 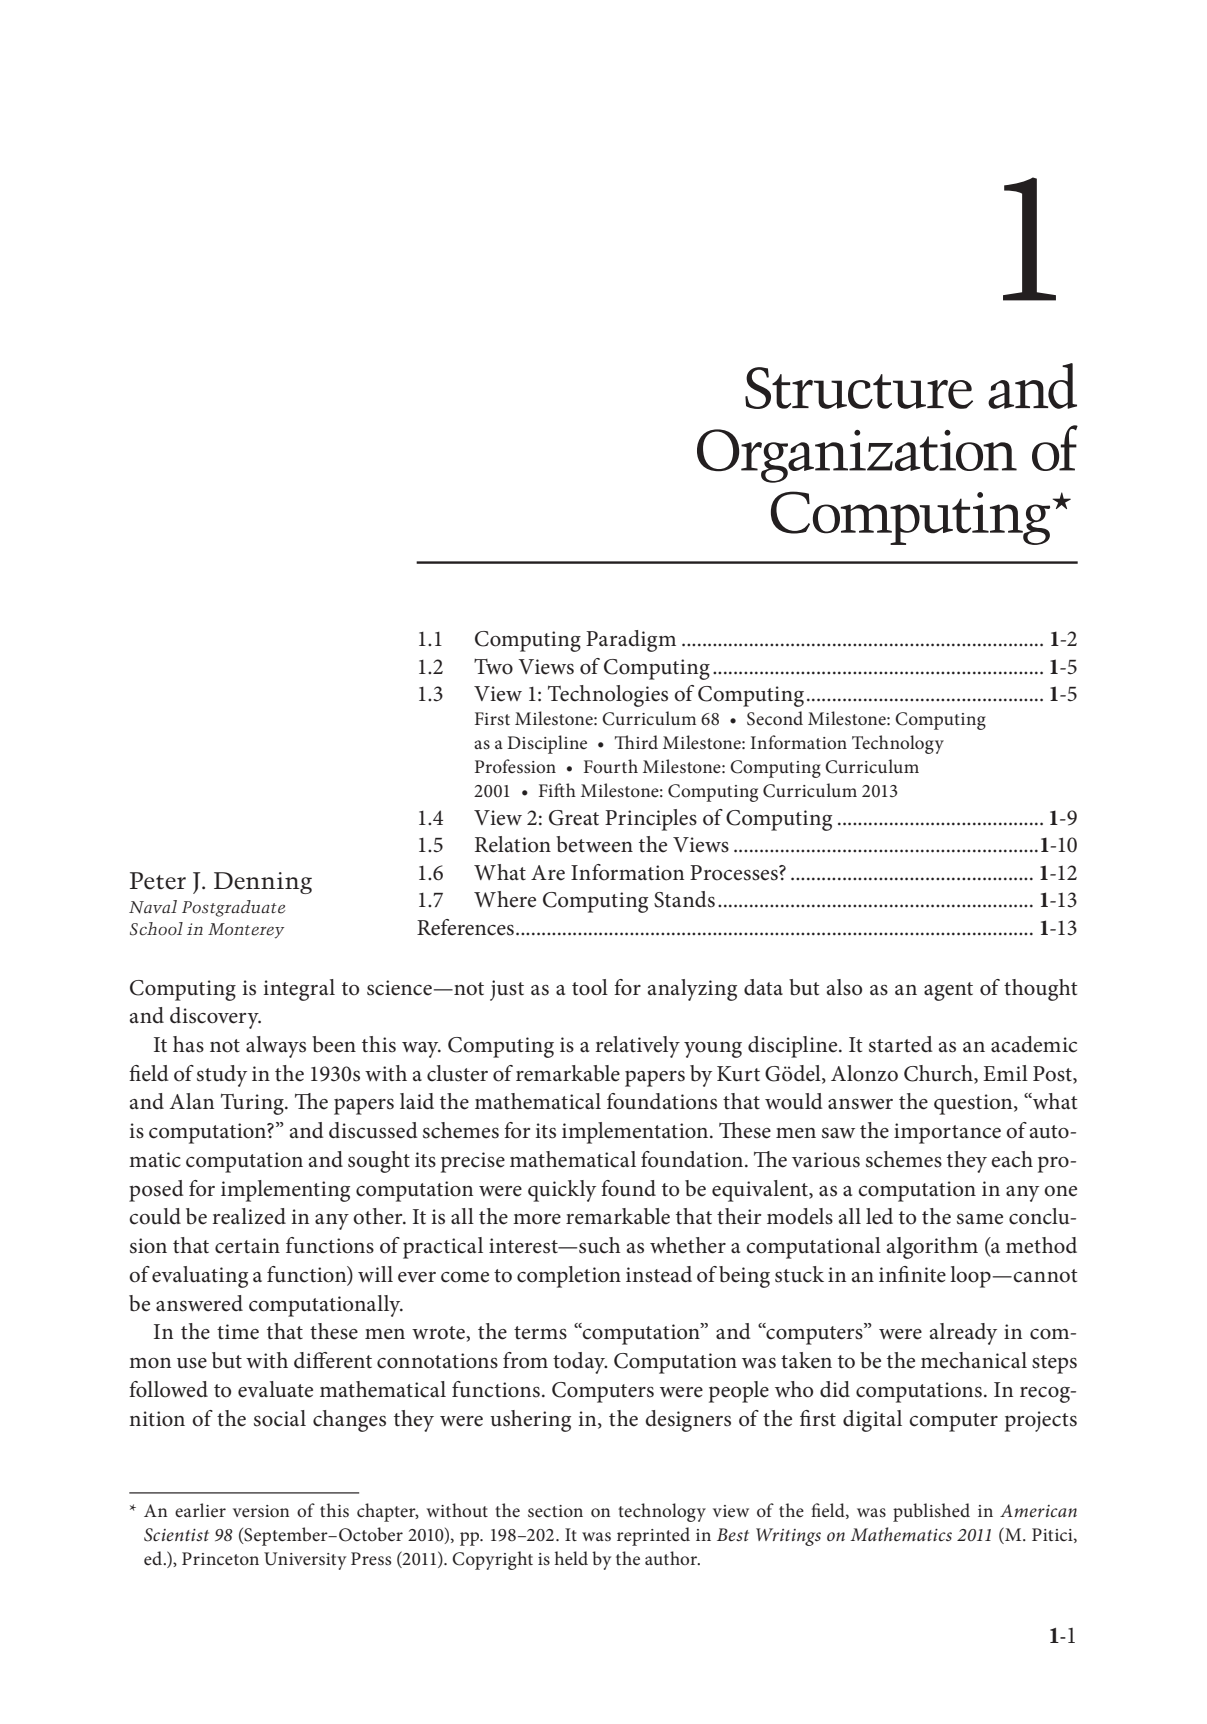 I want to click on Denning, so click(x=263, y=883).
